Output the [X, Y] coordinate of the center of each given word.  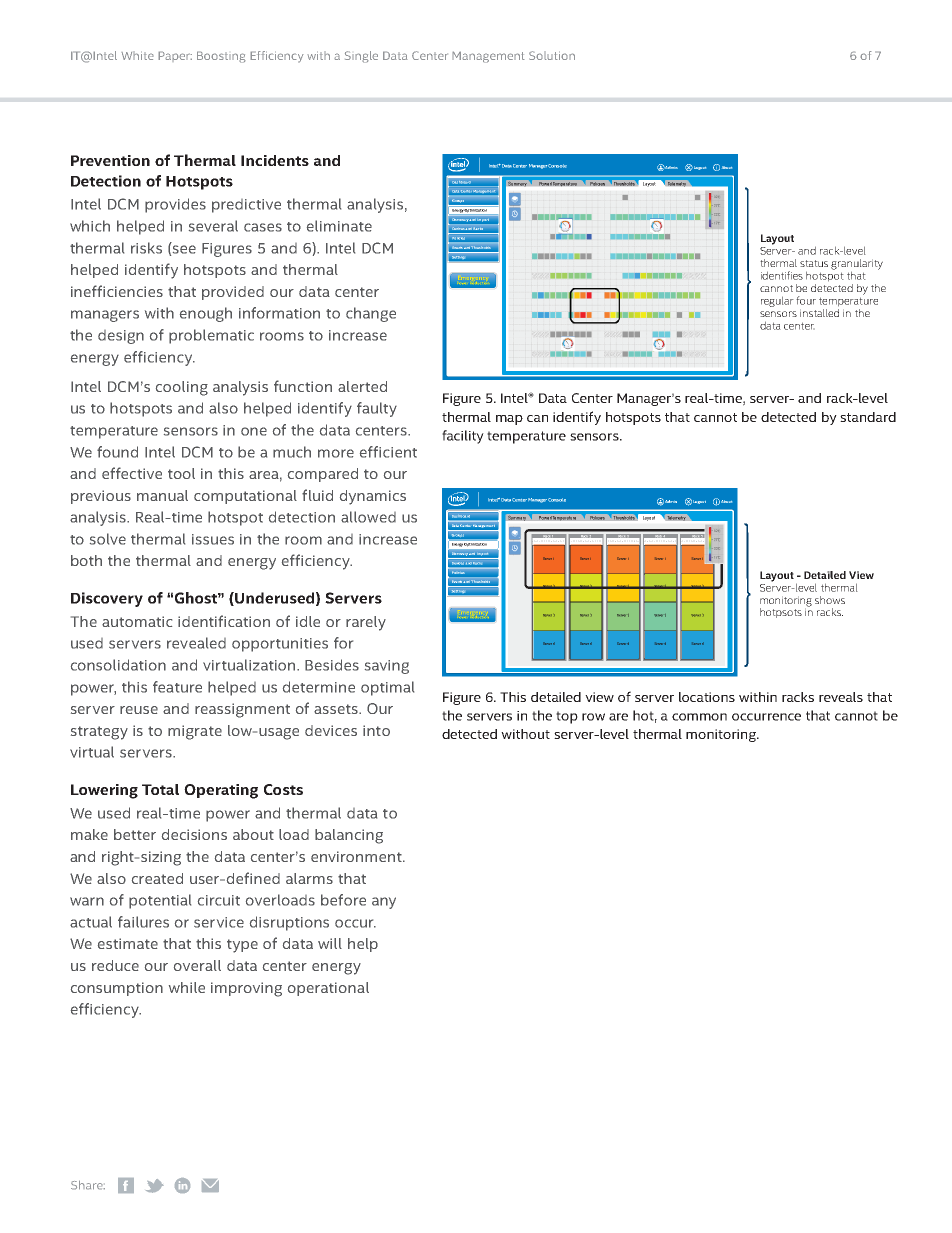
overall [197, 965]
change [371, 314]
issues [213, 539]
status [814, 263]
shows [830, 600]
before [343, 900]
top [567, 717]
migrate [195, 732]
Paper [175, 56]
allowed [368, 517]
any [384, 903]
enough [206, 314]
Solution [552, 55]
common [699, 717]
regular [777, 301]
